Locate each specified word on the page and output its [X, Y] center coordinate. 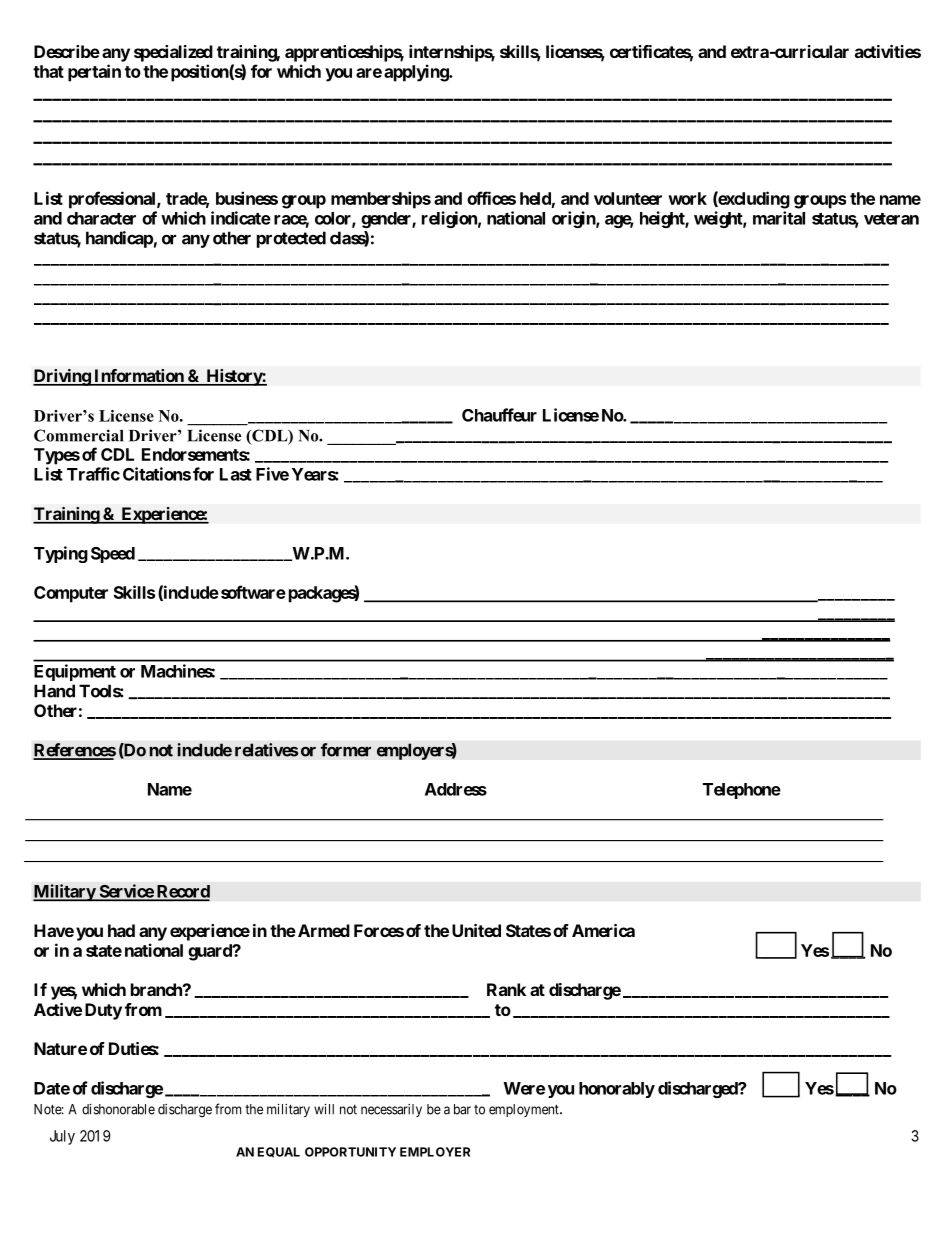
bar [462, 1109]
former [346, 750]
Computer [71, 594]
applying [417, 73]
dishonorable [118, 1109]
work [687, 198]
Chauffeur [499, 415]
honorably [617, 1090]
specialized [173, 53]
